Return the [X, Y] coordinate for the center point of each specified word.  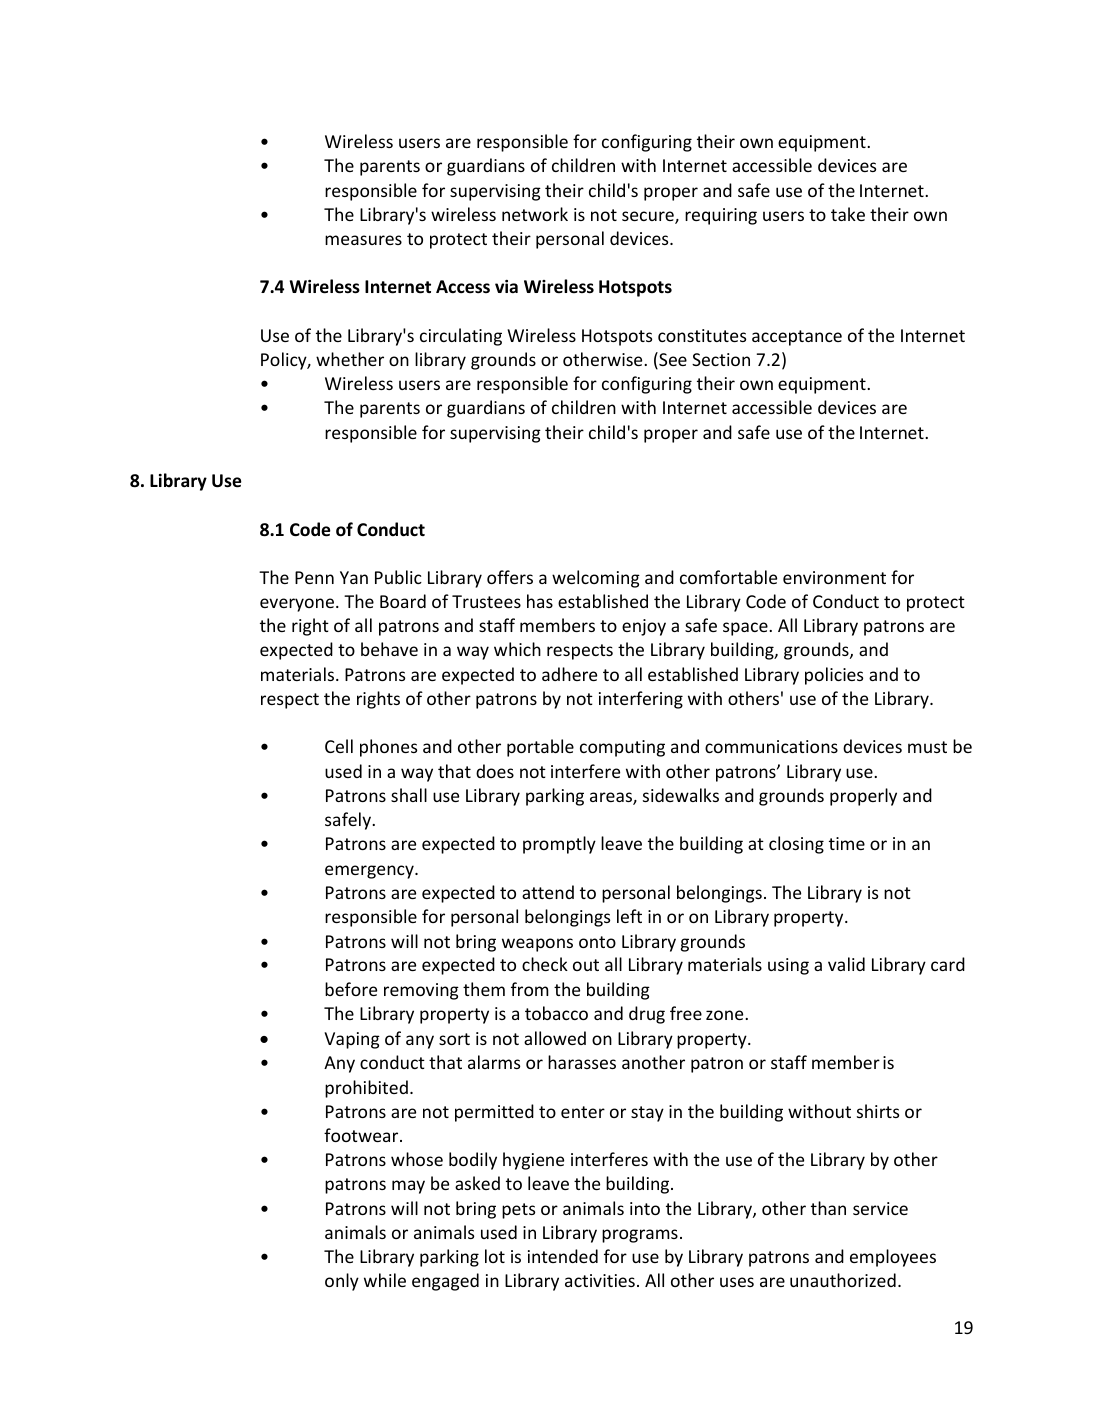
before [351, 989]
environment [834, 577]
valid [846, 964]
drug [647, 1015]
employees [893, 1258]
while [385, 1280]
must [927, 747]
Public [398, 577]
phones [388, 748]
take [848, 214]
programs [640, 1236]
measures [363, 240]
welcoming [596, 579]
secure [649, 217]
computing [622, 748]
